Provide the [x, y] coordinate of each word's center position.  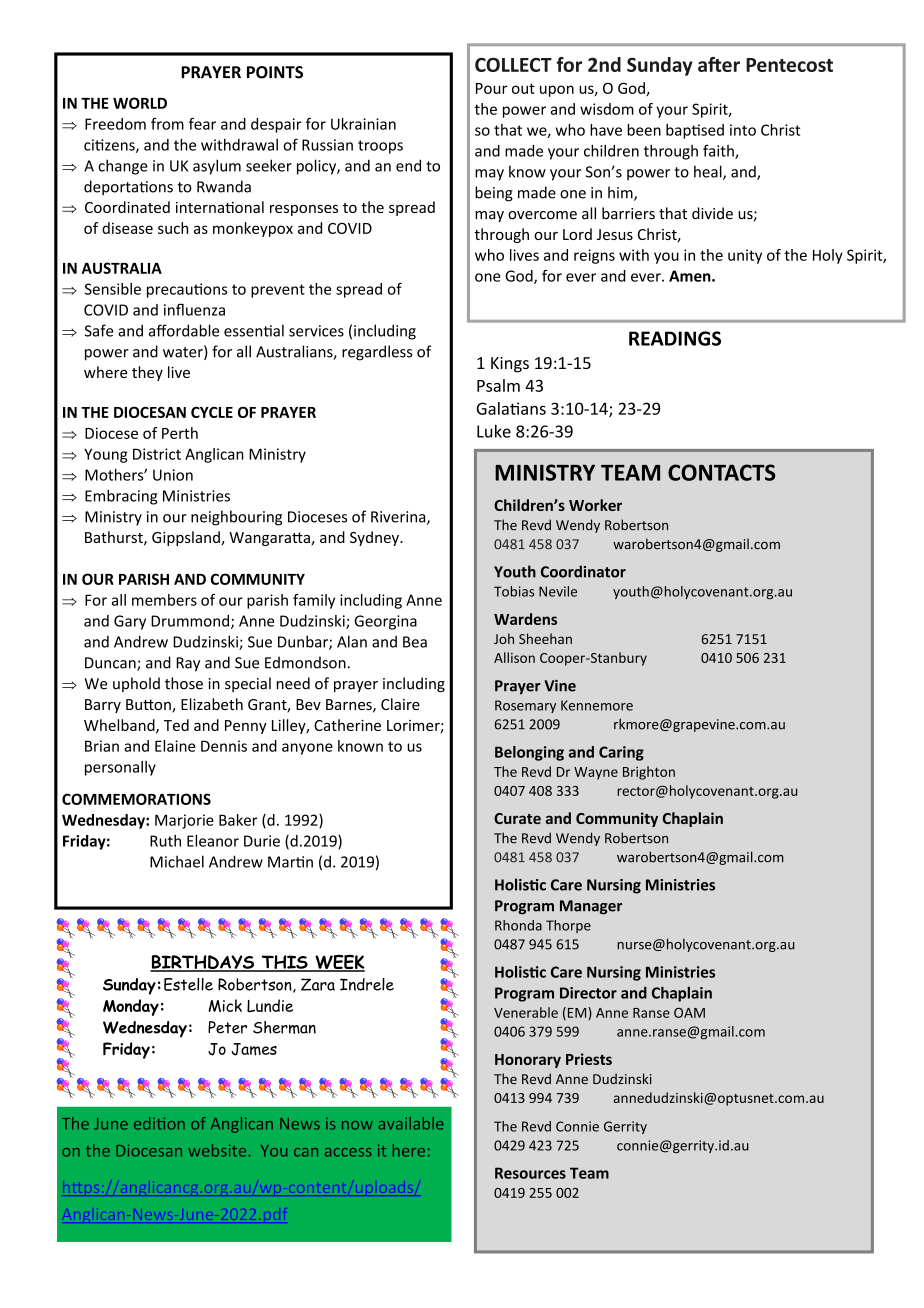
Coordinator [583, 571]
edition [159, 1123]
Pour [491, 88]
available [411, 1123]
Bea [415, 642]
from [167, 124]
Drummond [190, 621]
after [719, 64]
